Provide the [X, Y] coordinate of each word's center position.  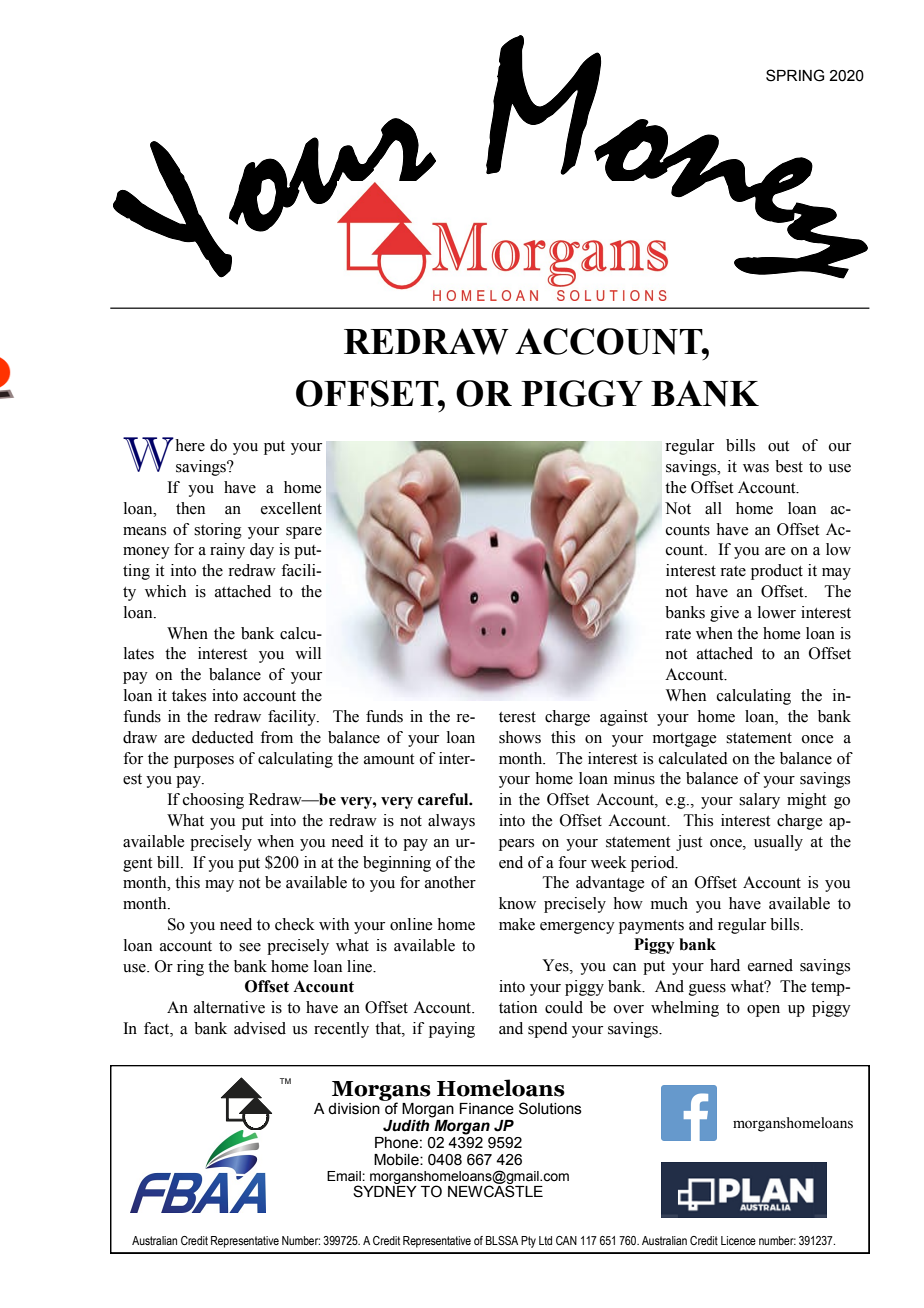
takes [189, 695]
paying [452, 1030]
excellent [291, 508]
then [190, 508]
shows [520, 737]
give [724, 614]
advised [260, 1028]
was [756, 468]
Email [345, 1176]
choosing [213, 801]
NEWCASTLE [495, 1190]
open [763, 1011]
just [689, 843]
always [451, 822]
